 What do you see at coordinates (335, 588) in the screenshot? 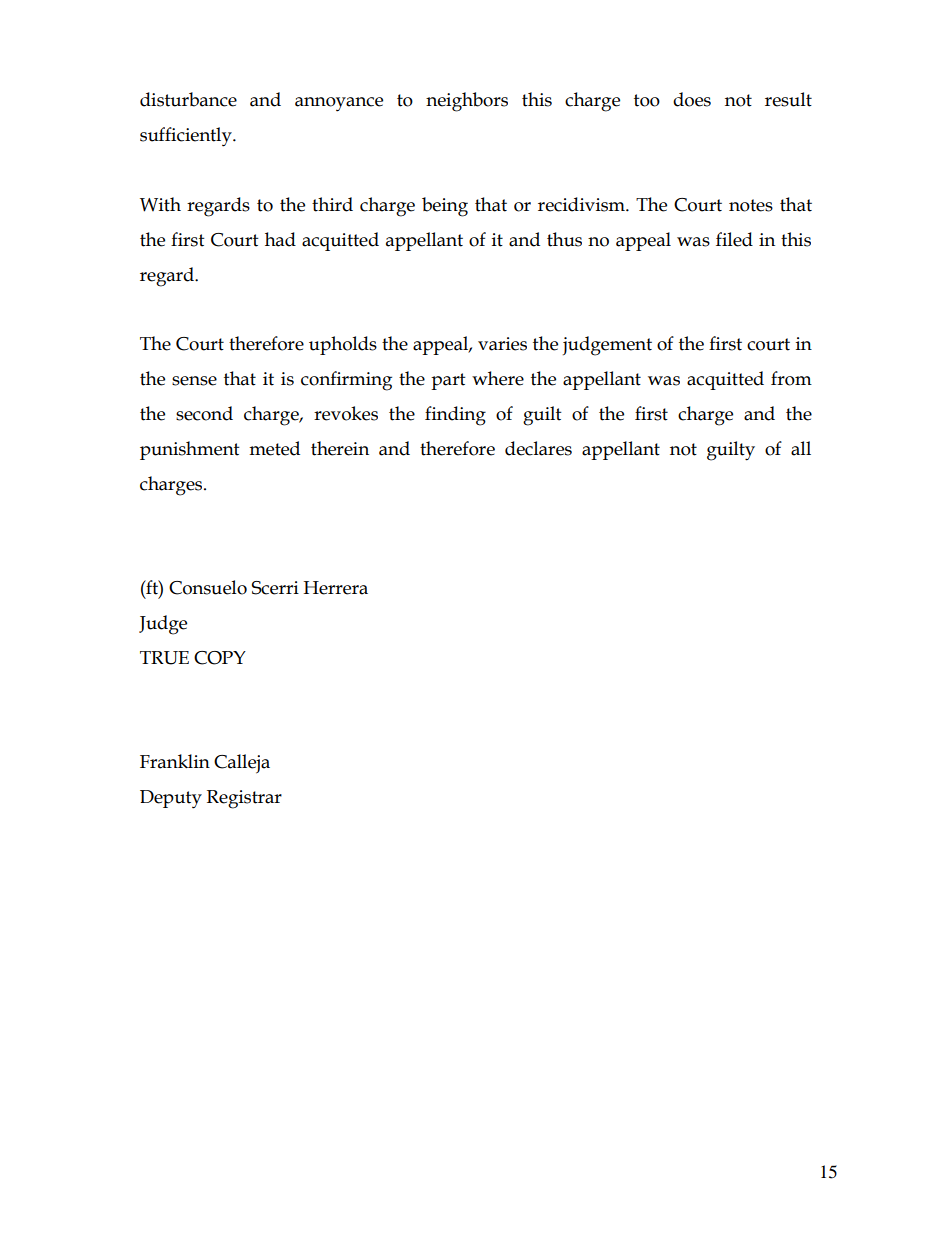
I see `Herrera` at bounding box center [335, 588].
